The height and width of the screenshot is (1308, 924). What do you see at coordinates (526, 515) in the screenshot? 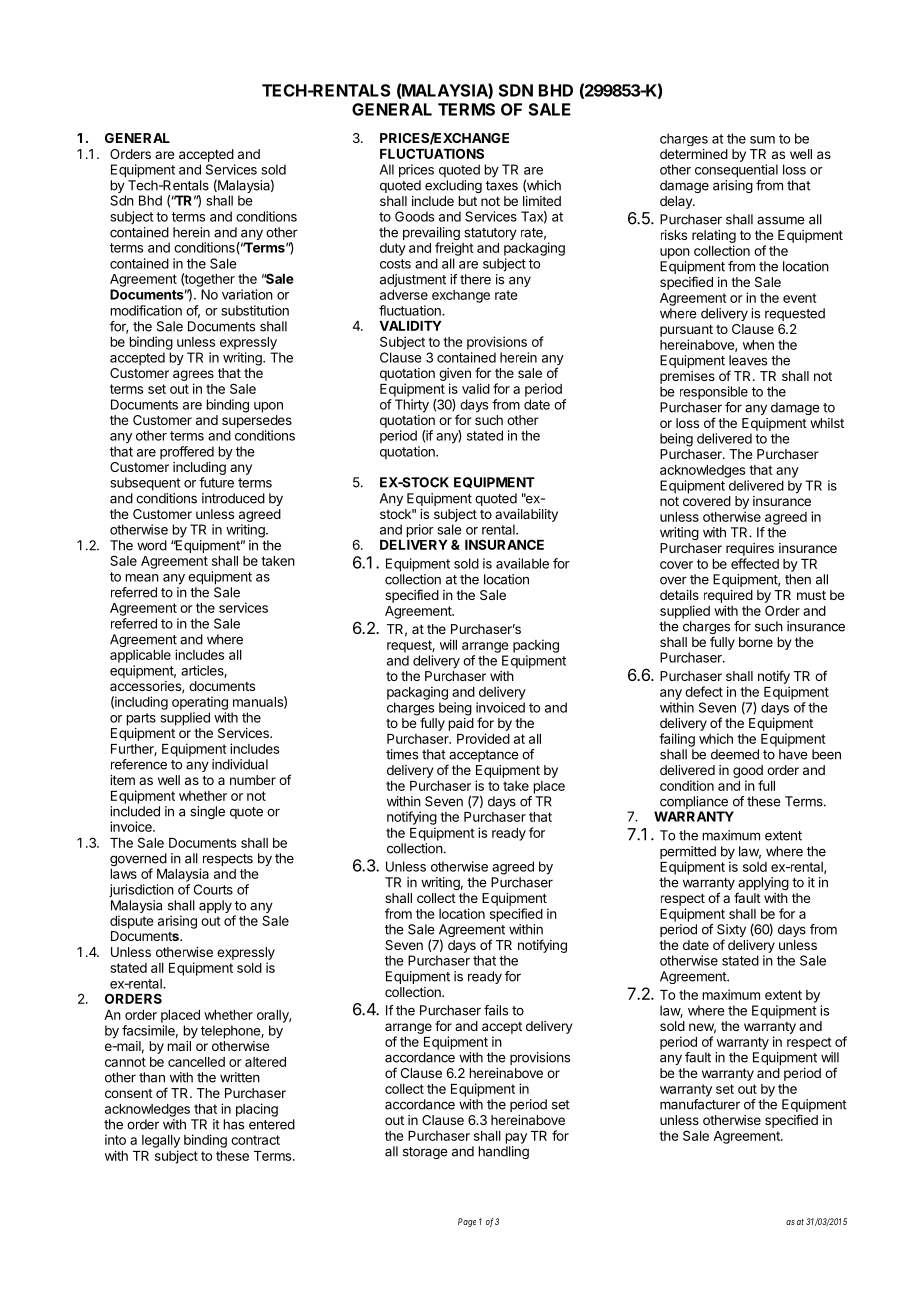
I see `availability` at bounding box center [526, 515].
